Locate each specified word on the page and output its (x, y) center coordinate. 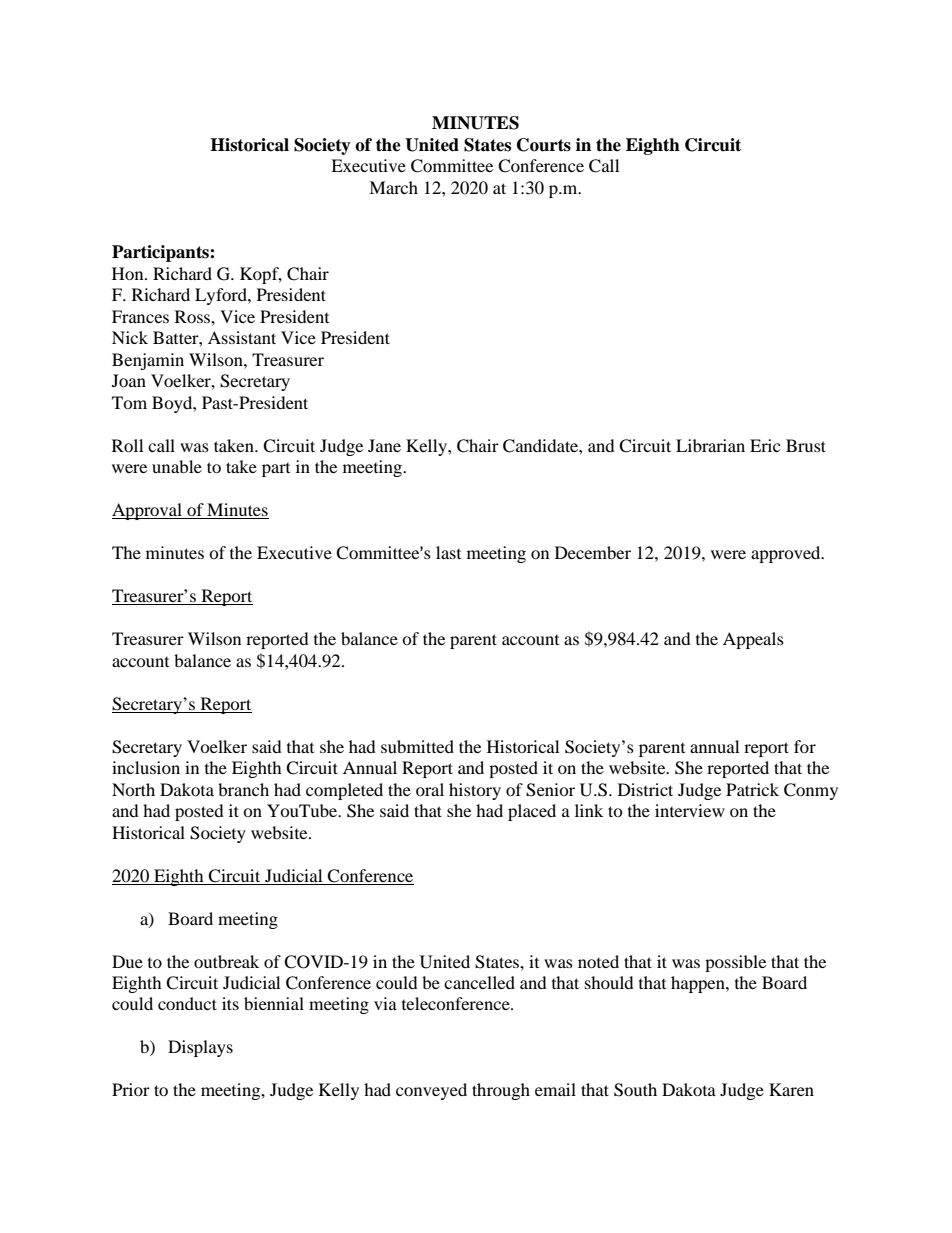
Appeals (753, 640)
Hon (129, 273)
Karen (791, 1089)
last (448, 552)
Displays (200, 1048)
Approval (148, 511)
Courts (544, 145)
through (501, 1091)
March (393, 187)
